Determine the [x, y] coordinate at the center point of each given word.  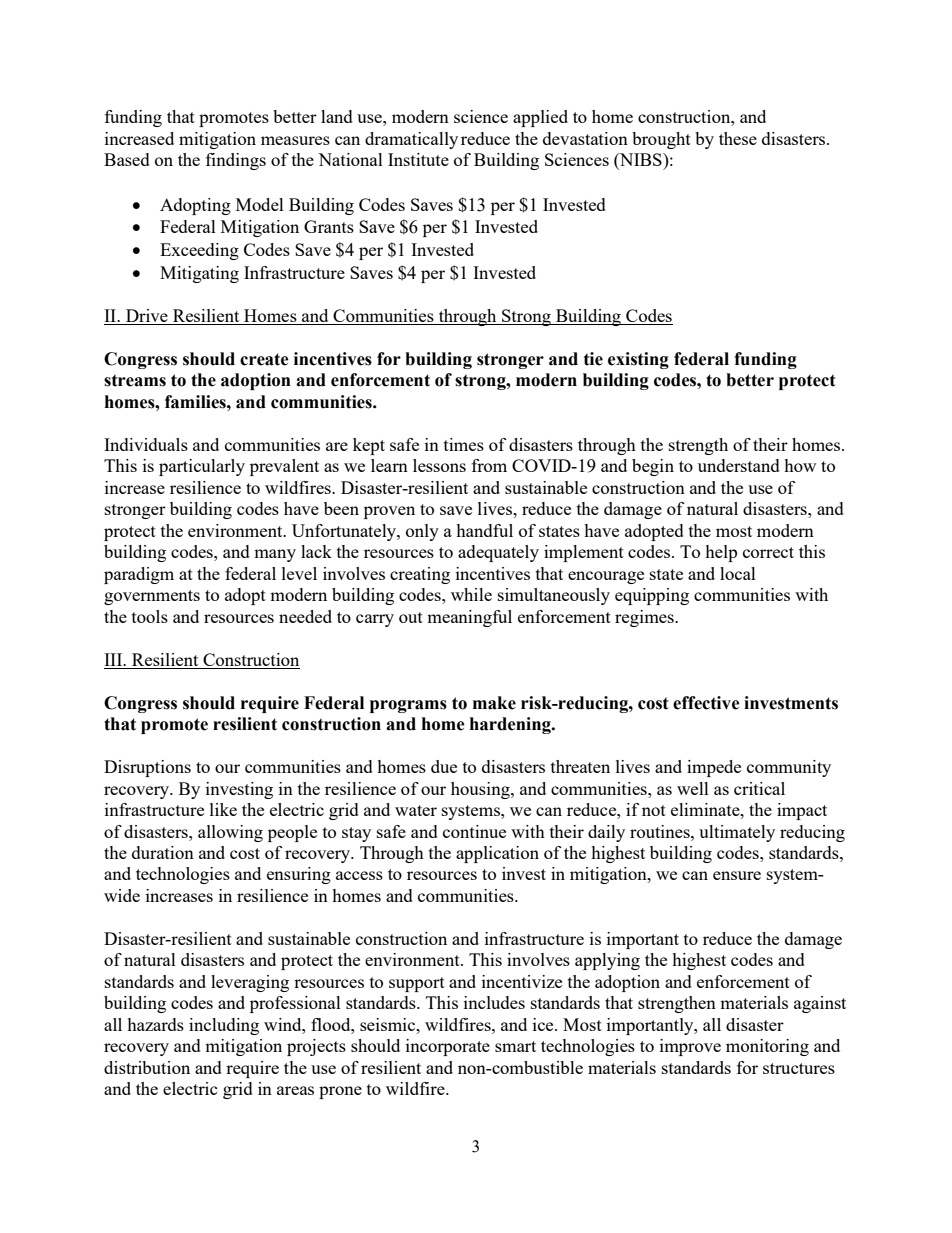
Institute [418, 159]
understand [739, 465]
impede [714, 768]
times [464, 444]
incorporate [448, 1047]
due [444, 766]
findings [236, 161]
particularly [202, 467]
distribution [147, 1067]
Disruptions [147, 768]
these [738, 138]
